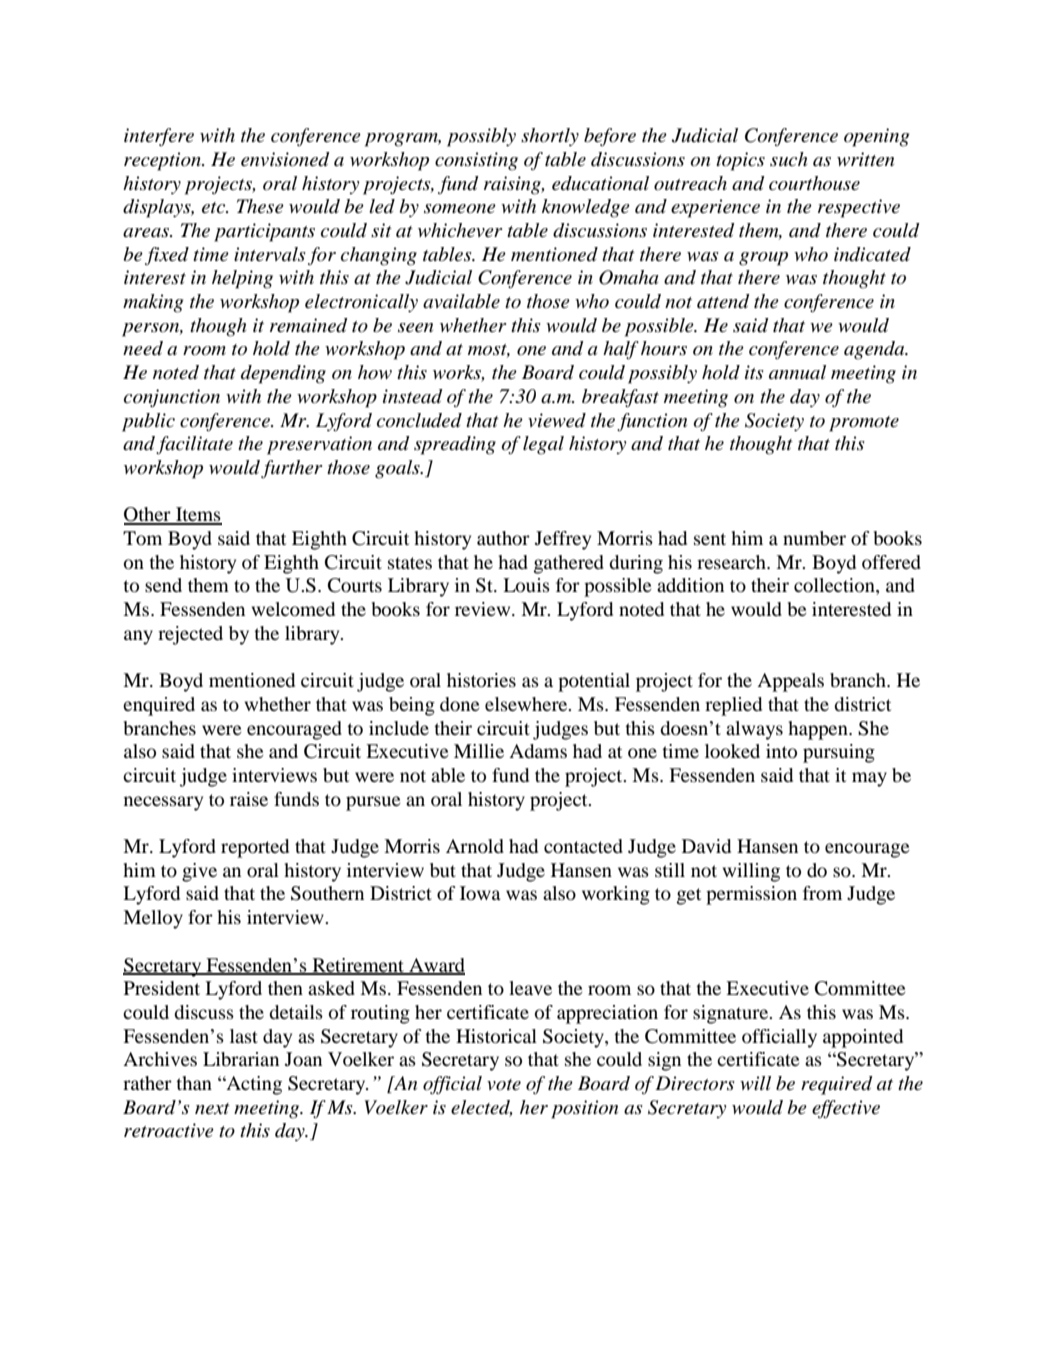  I want to click on next, so click(212, 1109).
